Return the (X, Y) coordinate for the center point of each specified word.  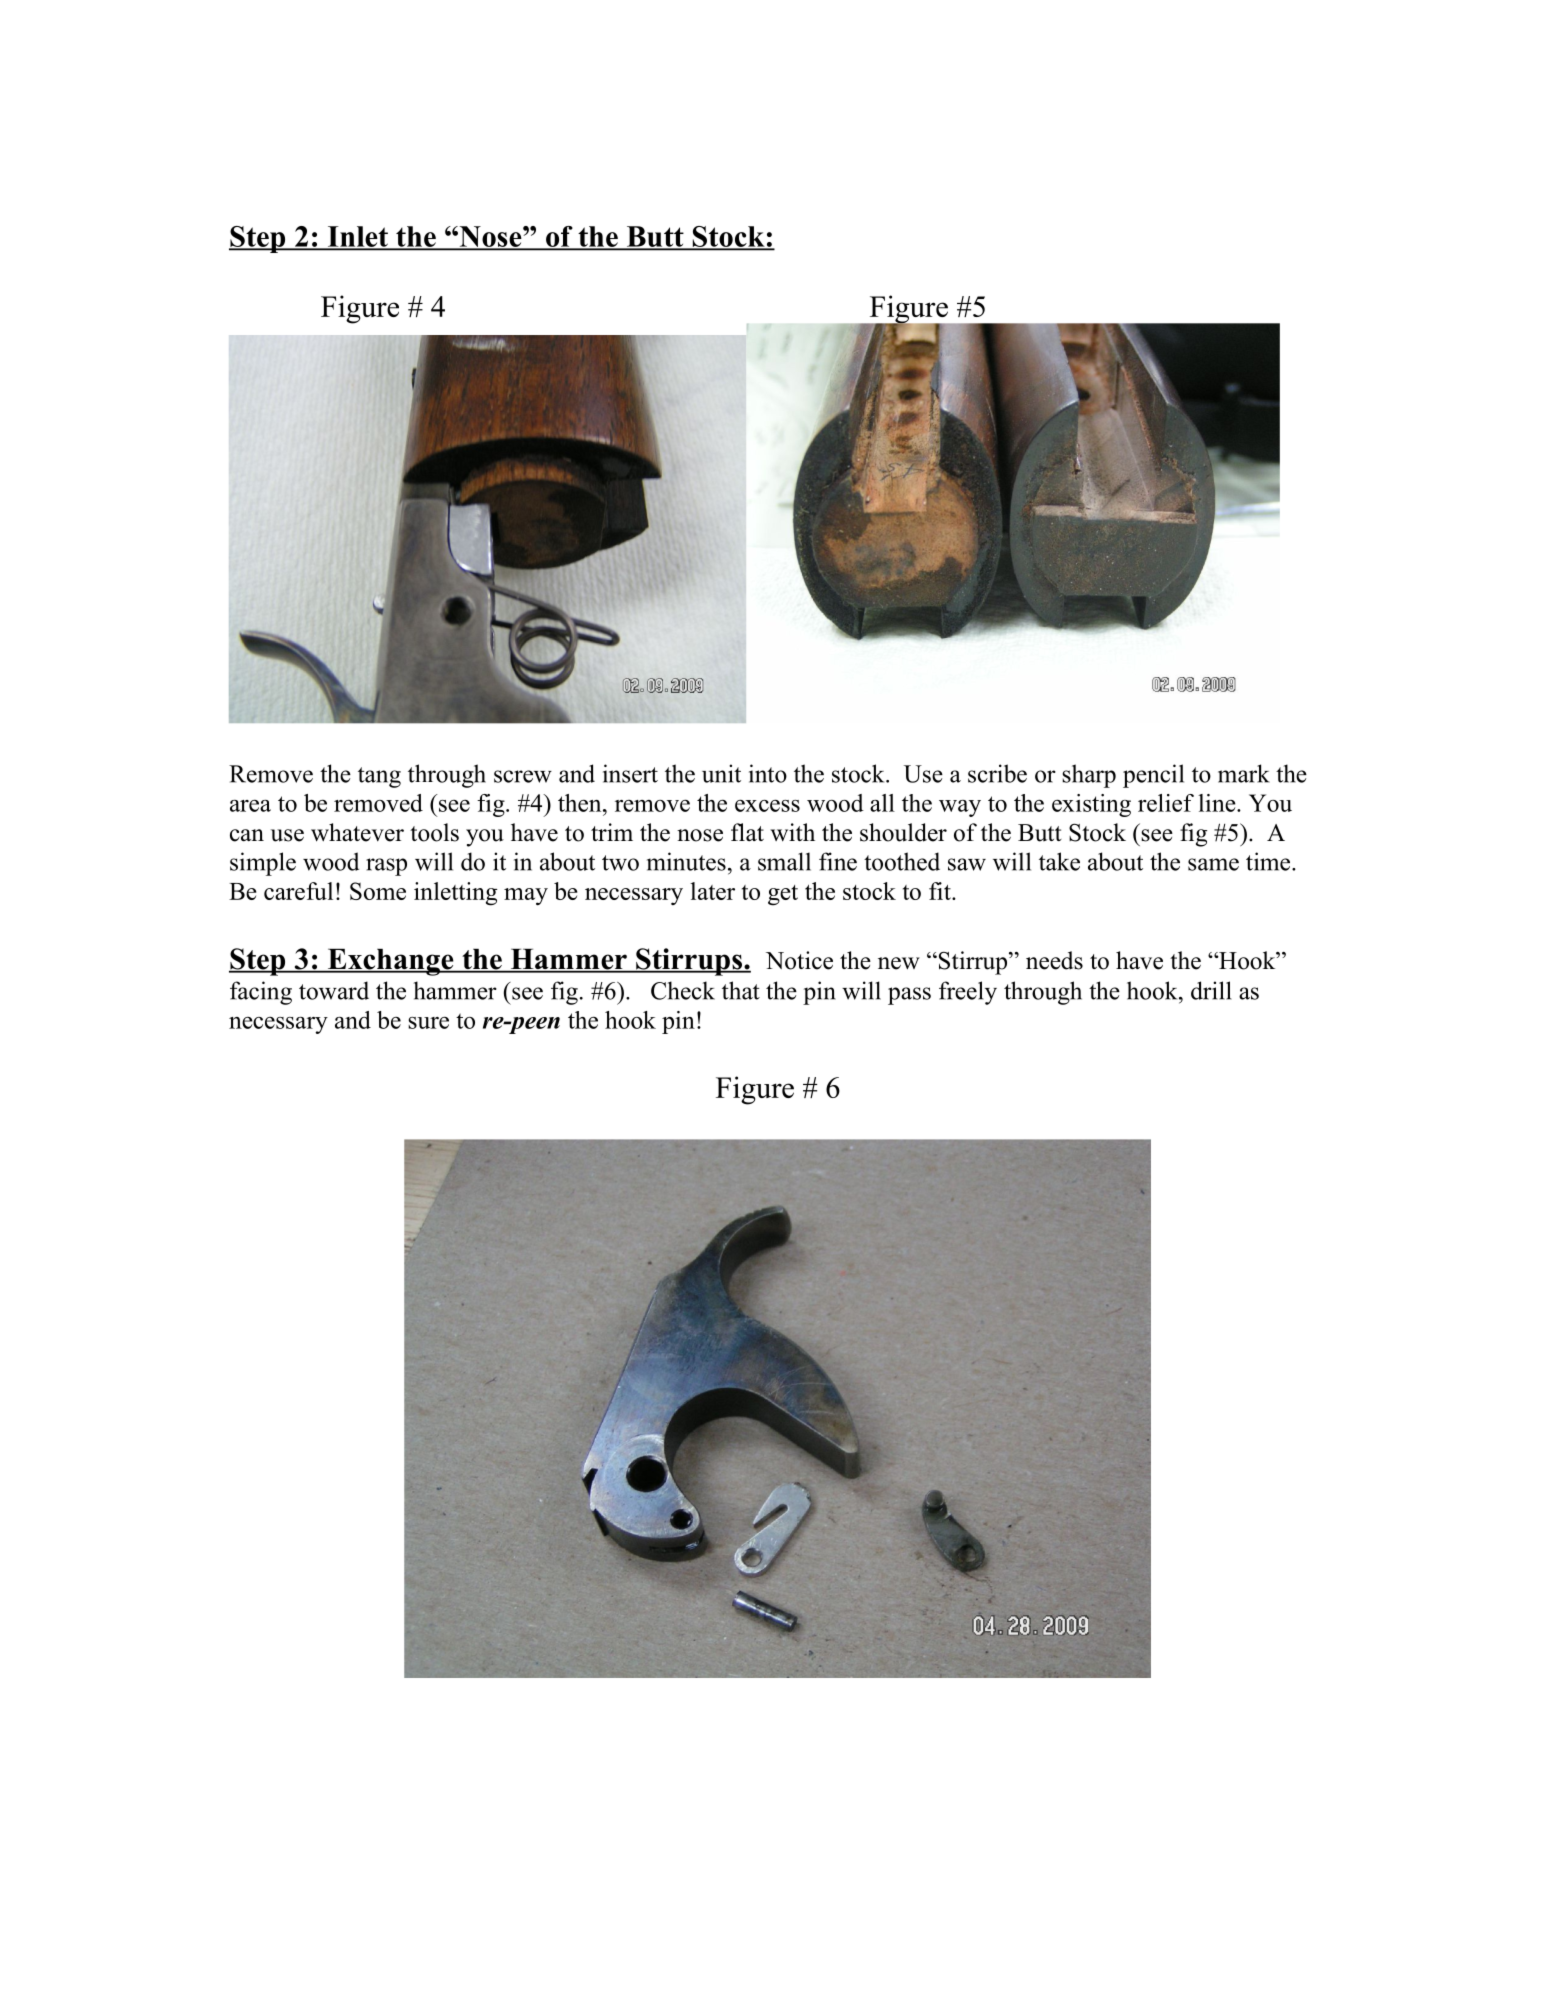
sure (428, 1023)
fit (941, 891)
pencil (1153, 776)
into (768, 773)
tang (379, 777)
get (783, 895)
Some (378, 891)
